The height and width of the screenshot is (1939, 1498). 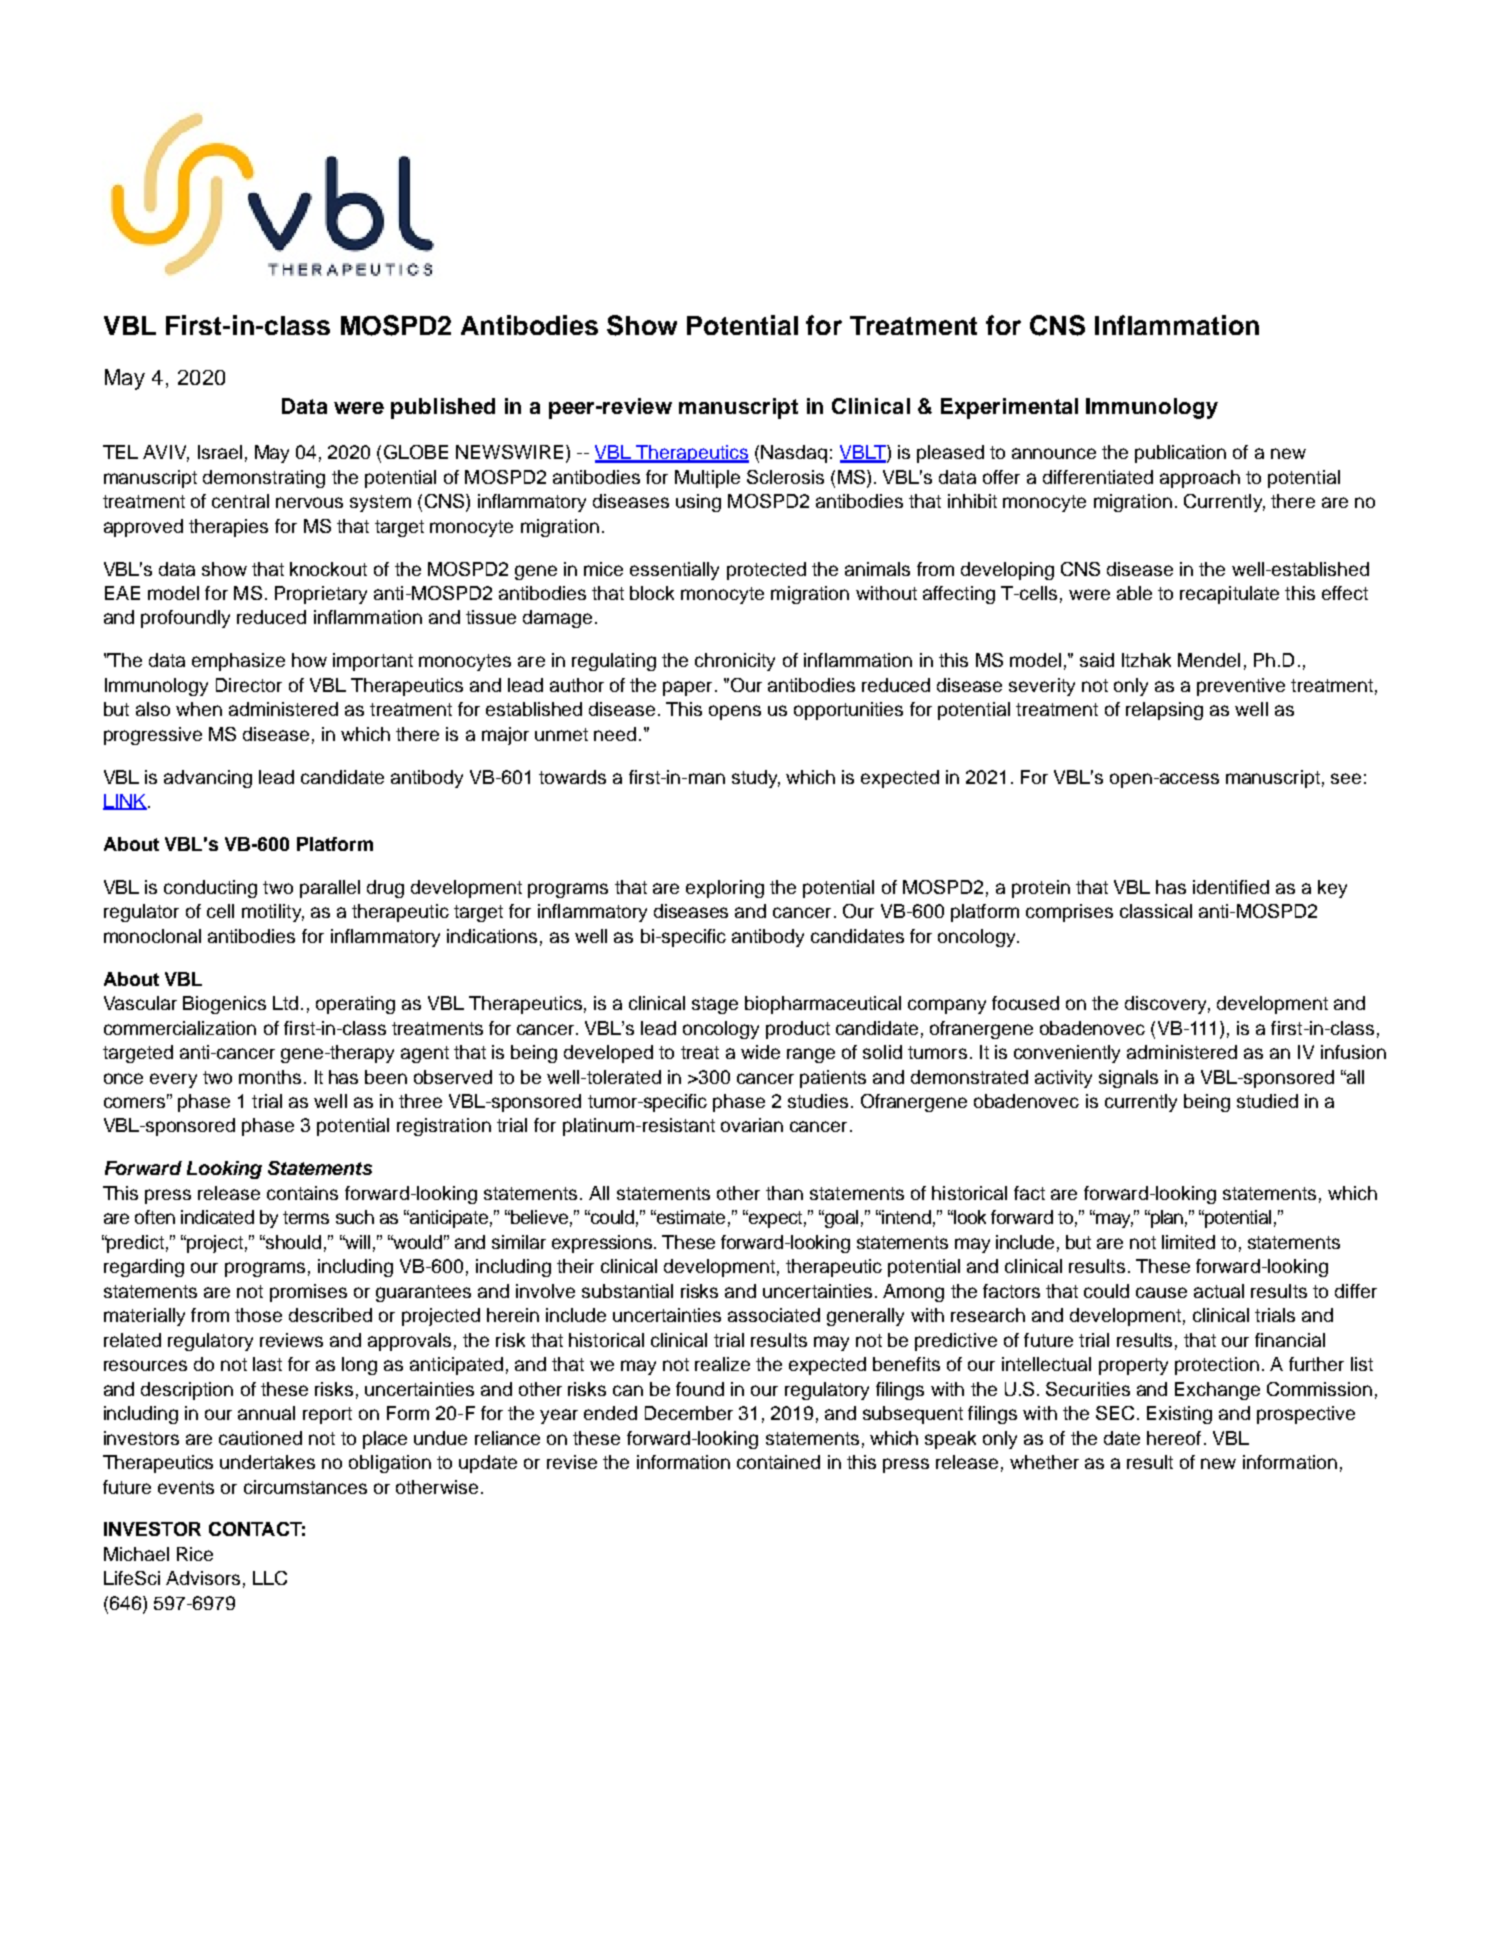 I want to click on Nasdaq, so click(x=794, y=454).
